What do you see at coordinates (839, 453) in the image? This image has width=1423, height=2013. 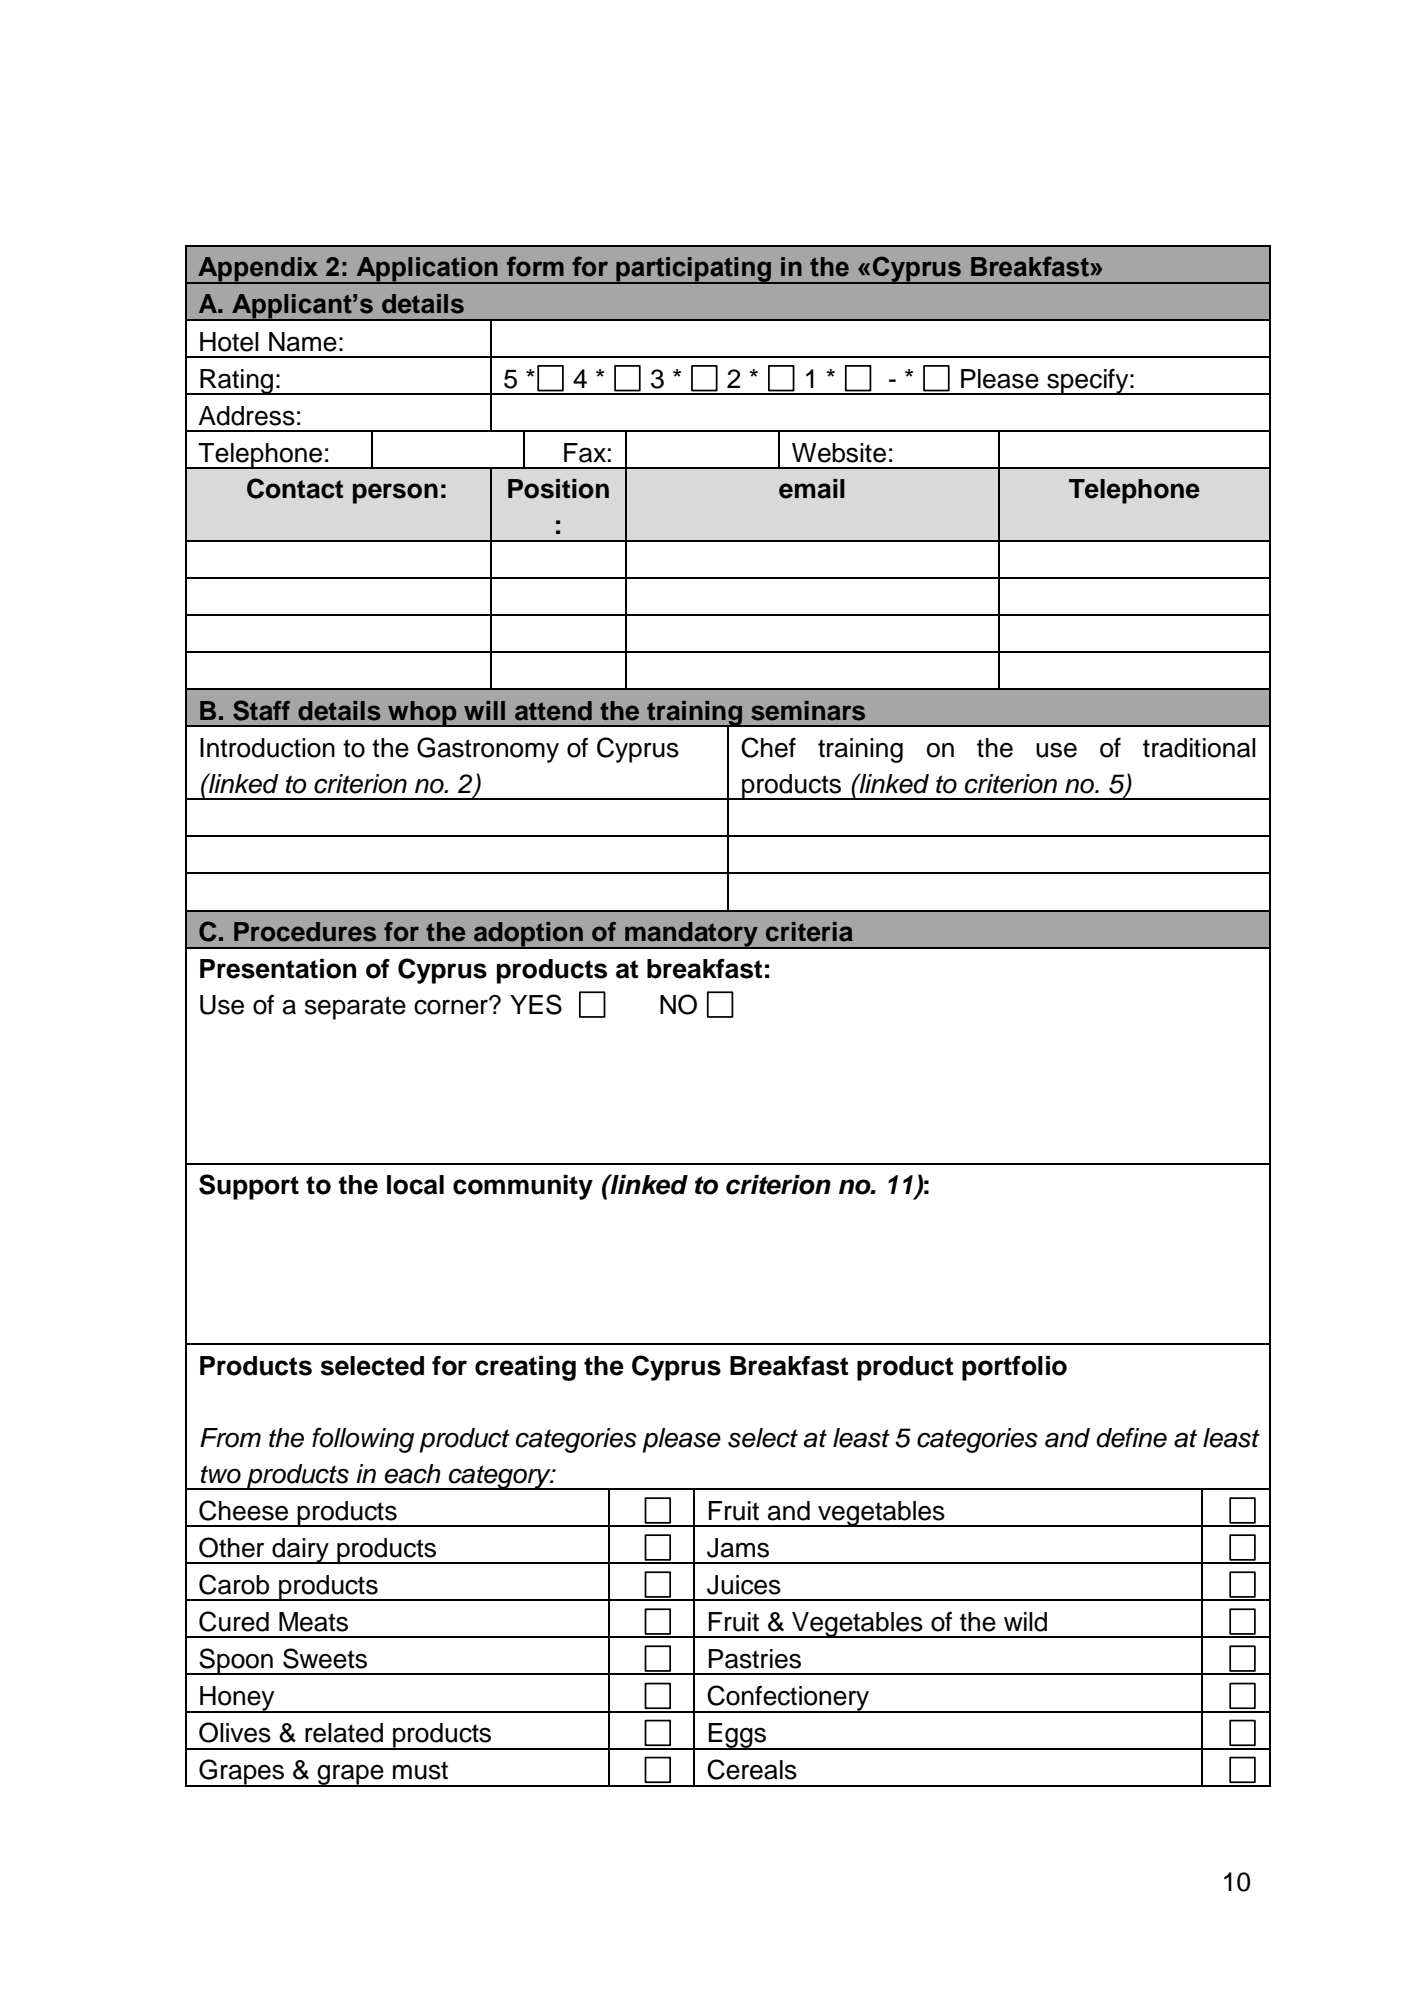 I see `Website` at bounding box center [839, 453].
